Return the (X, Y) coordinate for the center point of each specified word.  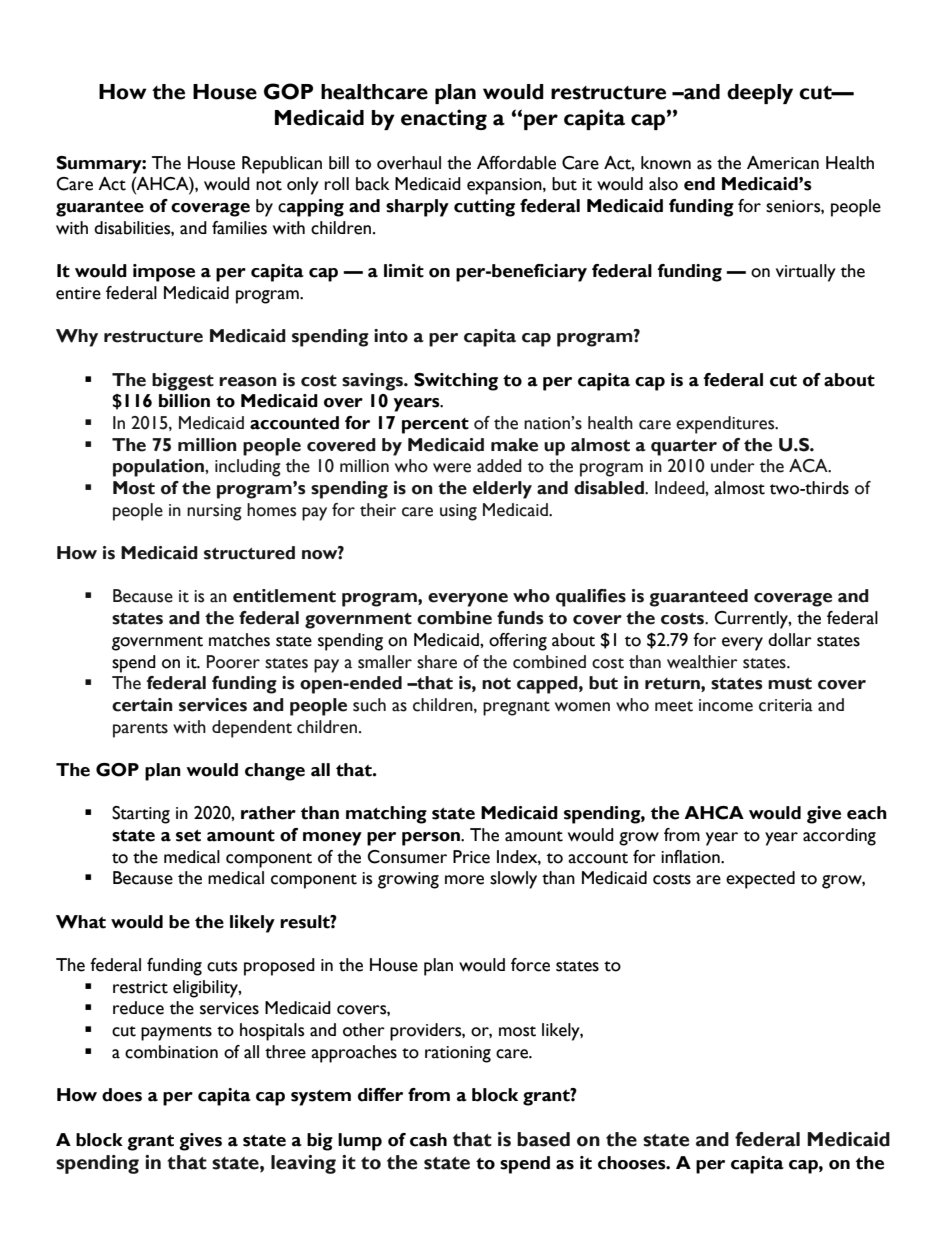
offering (518, 642)
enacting (444, 119)
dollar (790, 640)
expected (760, 880)
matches (239, 640)
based (543, 1139)
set (188, 835)
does (122, 1095)
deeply (760, 94)
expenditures (726, 425)
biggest (183, 382)
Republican (282, 165)
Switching (456, 382)
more (464, 880)
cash (428, 1140)
